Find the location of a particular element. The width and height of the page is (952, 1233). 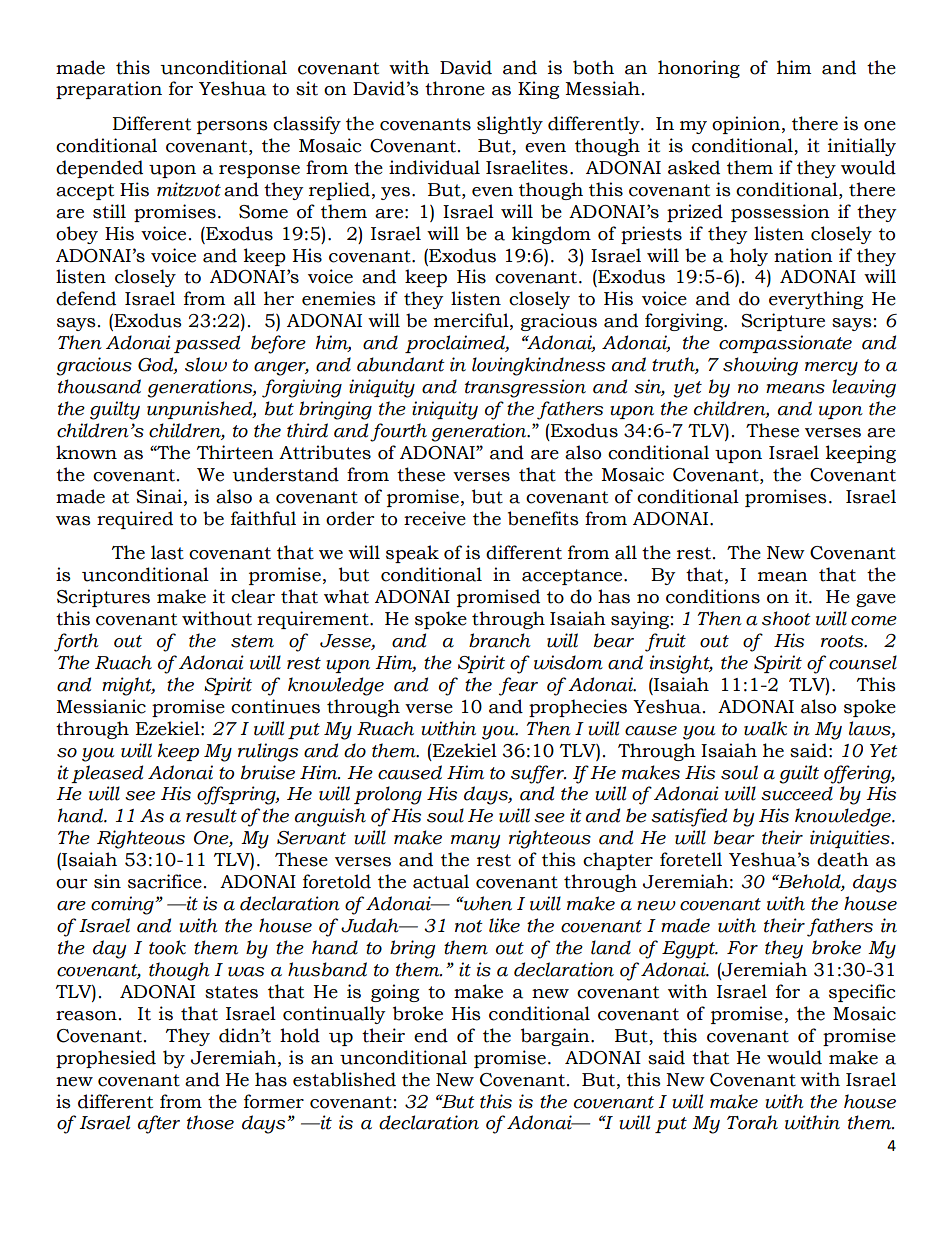

bargain is located at coordinates (556, 1037).
